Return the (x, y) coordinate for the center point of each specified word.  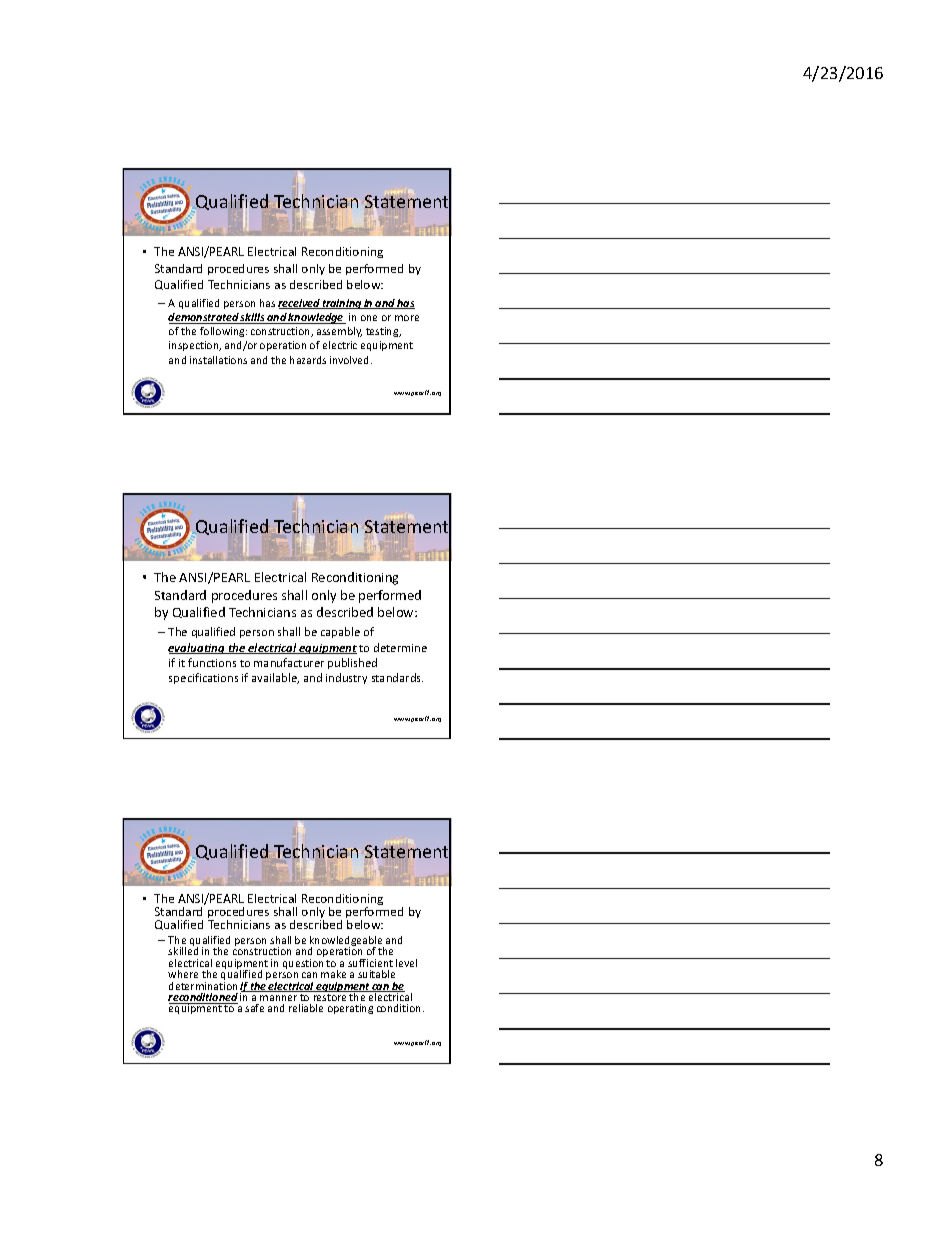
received (300, 304)
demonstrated (204, 318)
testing (383, 332)
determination (203, 986)
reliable (306, 1008)
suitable (376, 974)
